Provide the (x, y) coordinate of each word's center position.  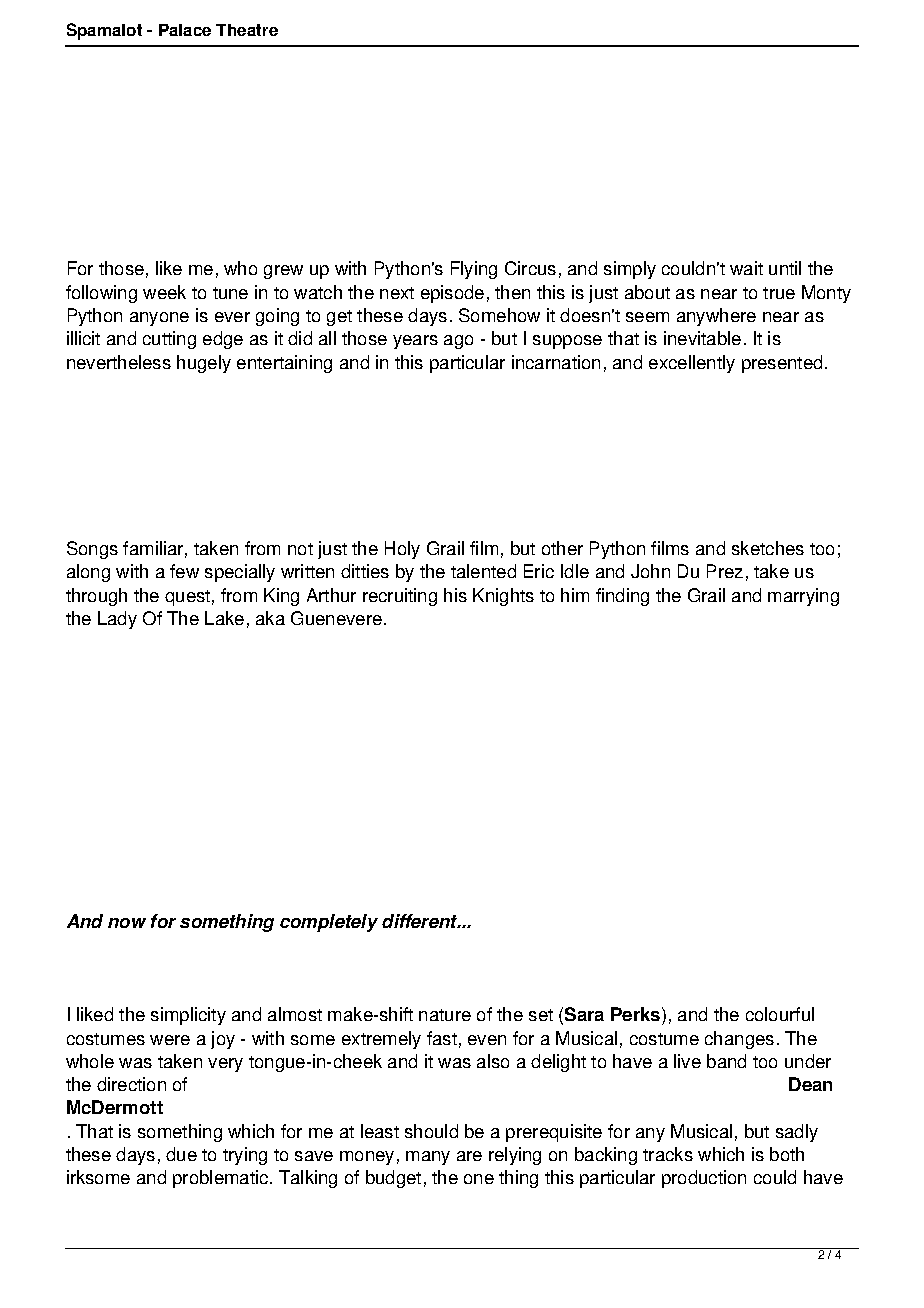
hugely (204, 364)
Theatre (247, 30)
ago (458, 342)
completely (329, 923)
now (127, 923)
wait (746, 268)
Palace (185, 30)
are (469, 1156)
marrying (803, 597)
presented (782, 364)
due (181, 1154)
